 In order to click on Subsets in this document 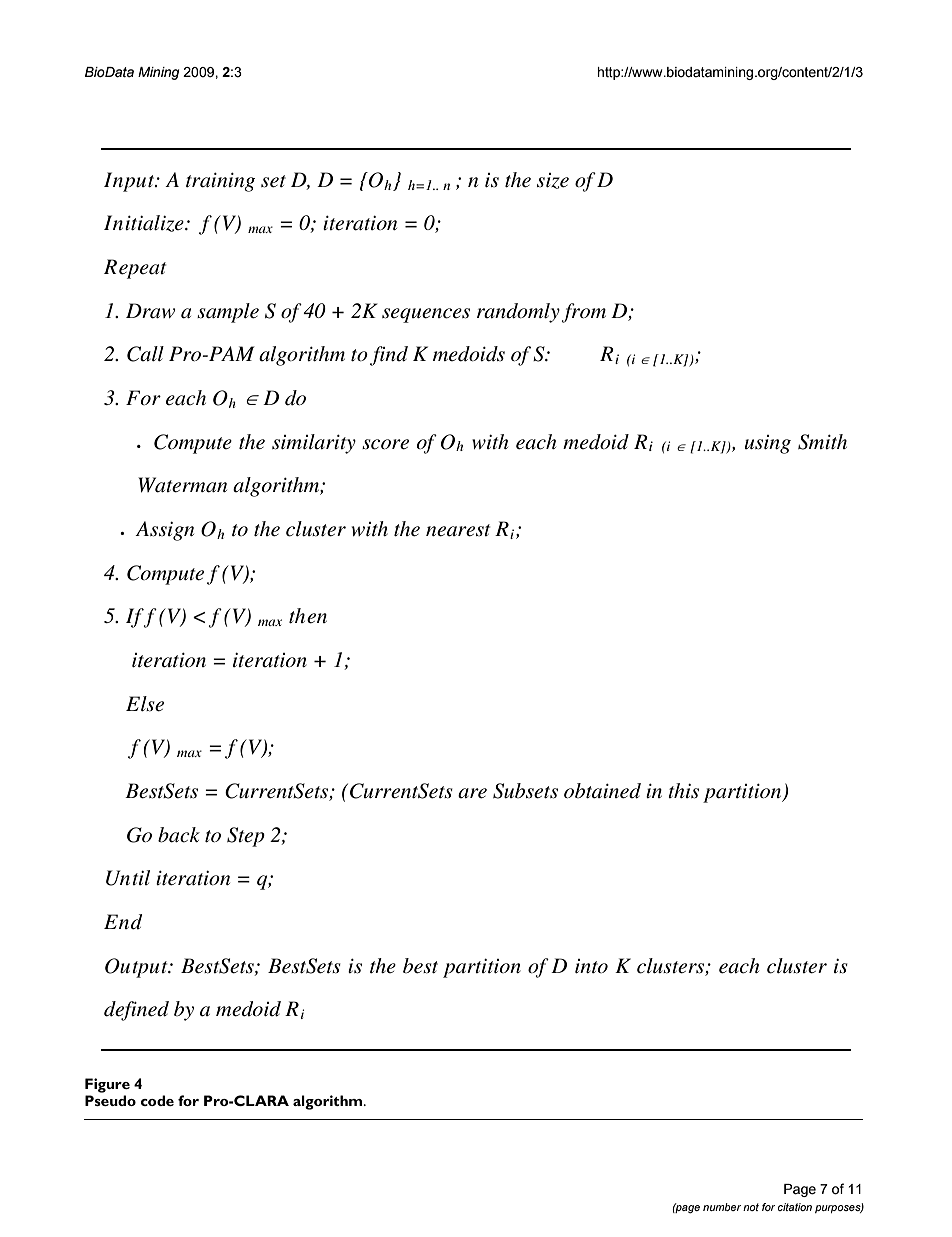, I will do `click(525, 791)`.
